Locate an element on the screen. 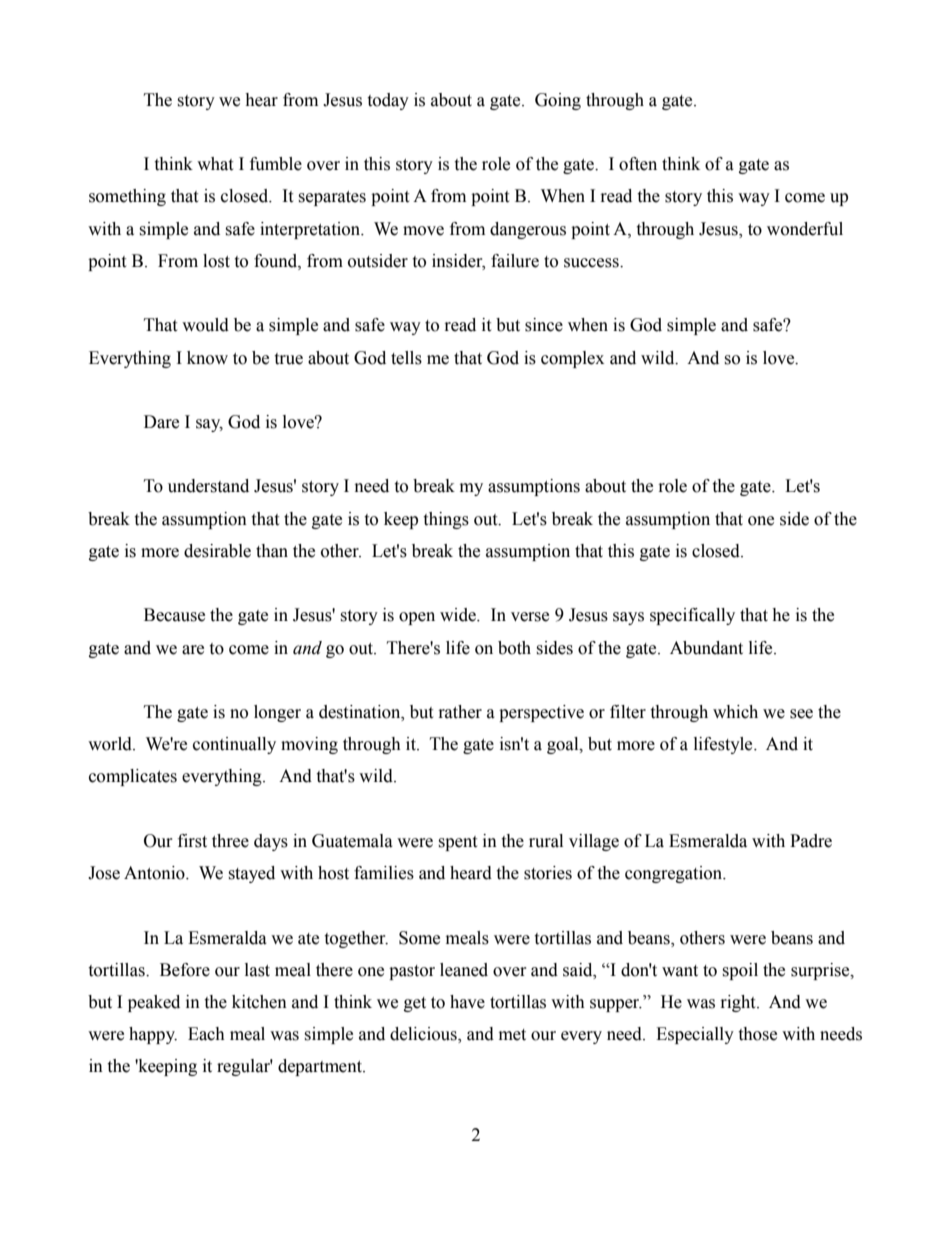  often is located at coordinates (638, 164).
